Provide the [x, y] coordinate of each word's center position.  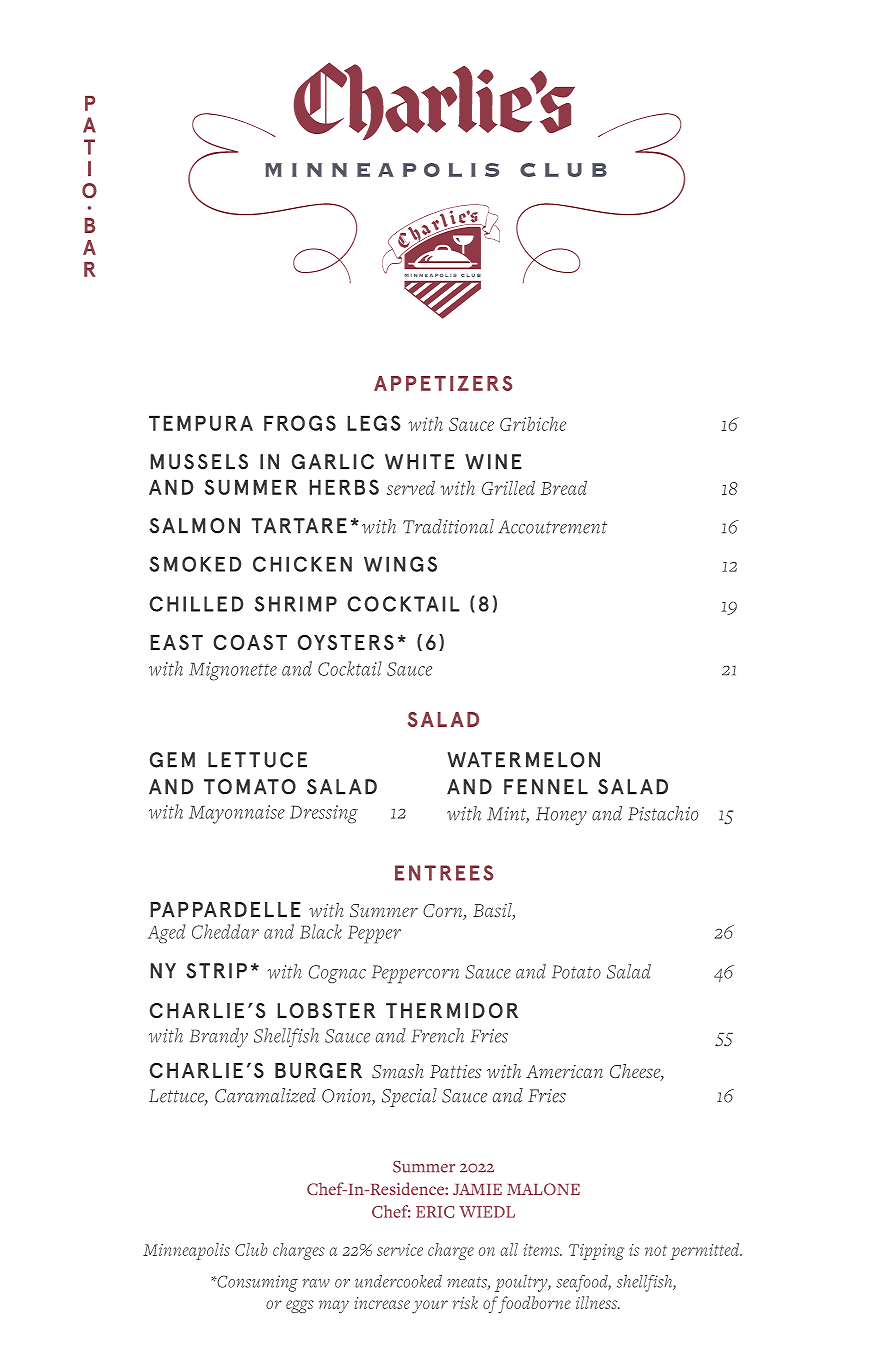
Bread [564, 487]
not [656, 1250]
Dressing [324, 814]
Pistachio [663, 813]
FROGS [300, 423]
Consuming [256, 1283]
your [430, 1307]
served [411, 487]
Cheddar [225, 931]
